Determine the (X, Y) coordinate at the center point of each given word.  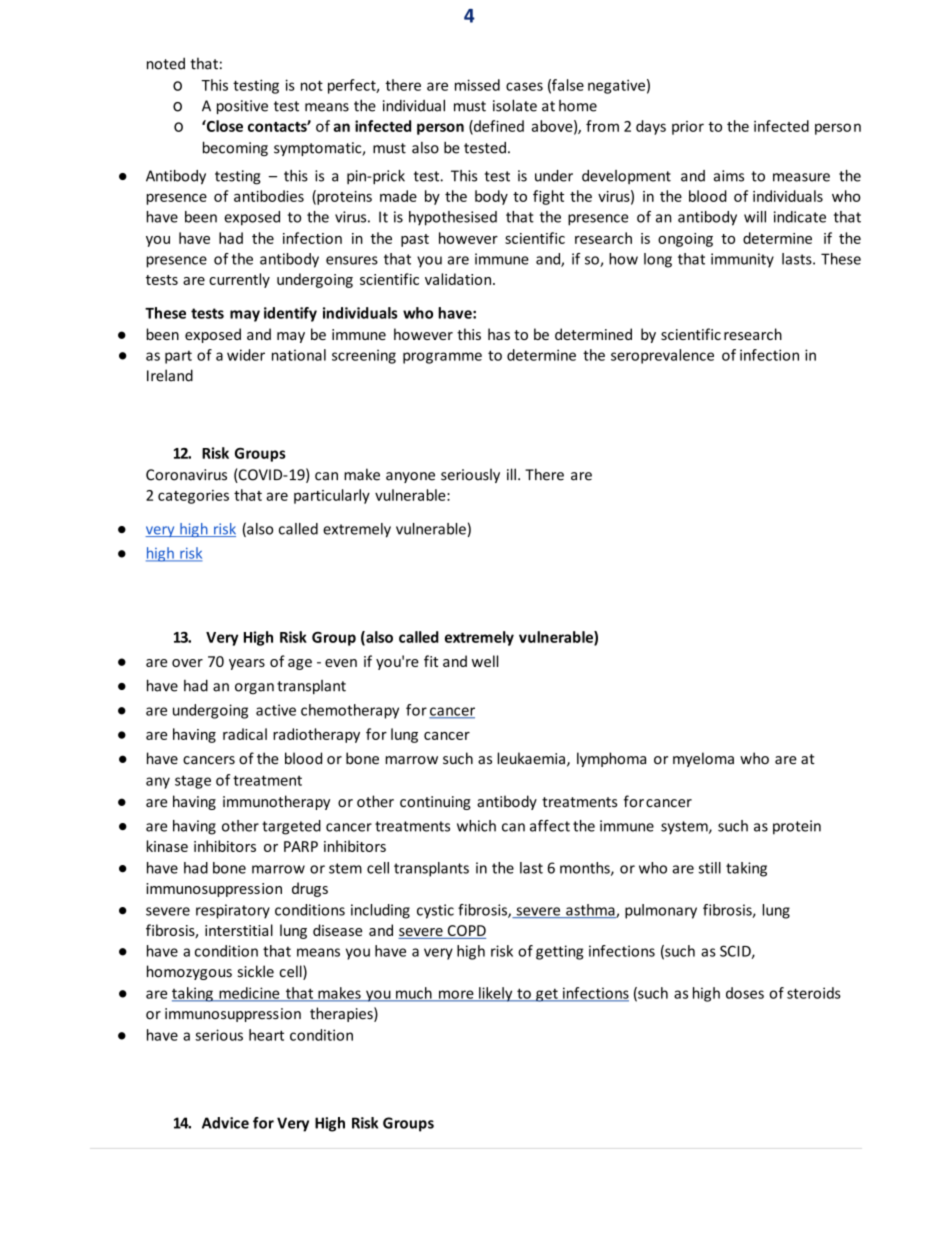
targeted (291, 827)
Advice (225, 1123)
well (485, 661)
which (476, 826)
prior (688, 128)
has (499, 334)
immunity (742, 260)
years (247, 664)
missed (477, 85)
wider (246, 355)
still (710, 868)
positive (242, 107)
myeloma (703, 759)
